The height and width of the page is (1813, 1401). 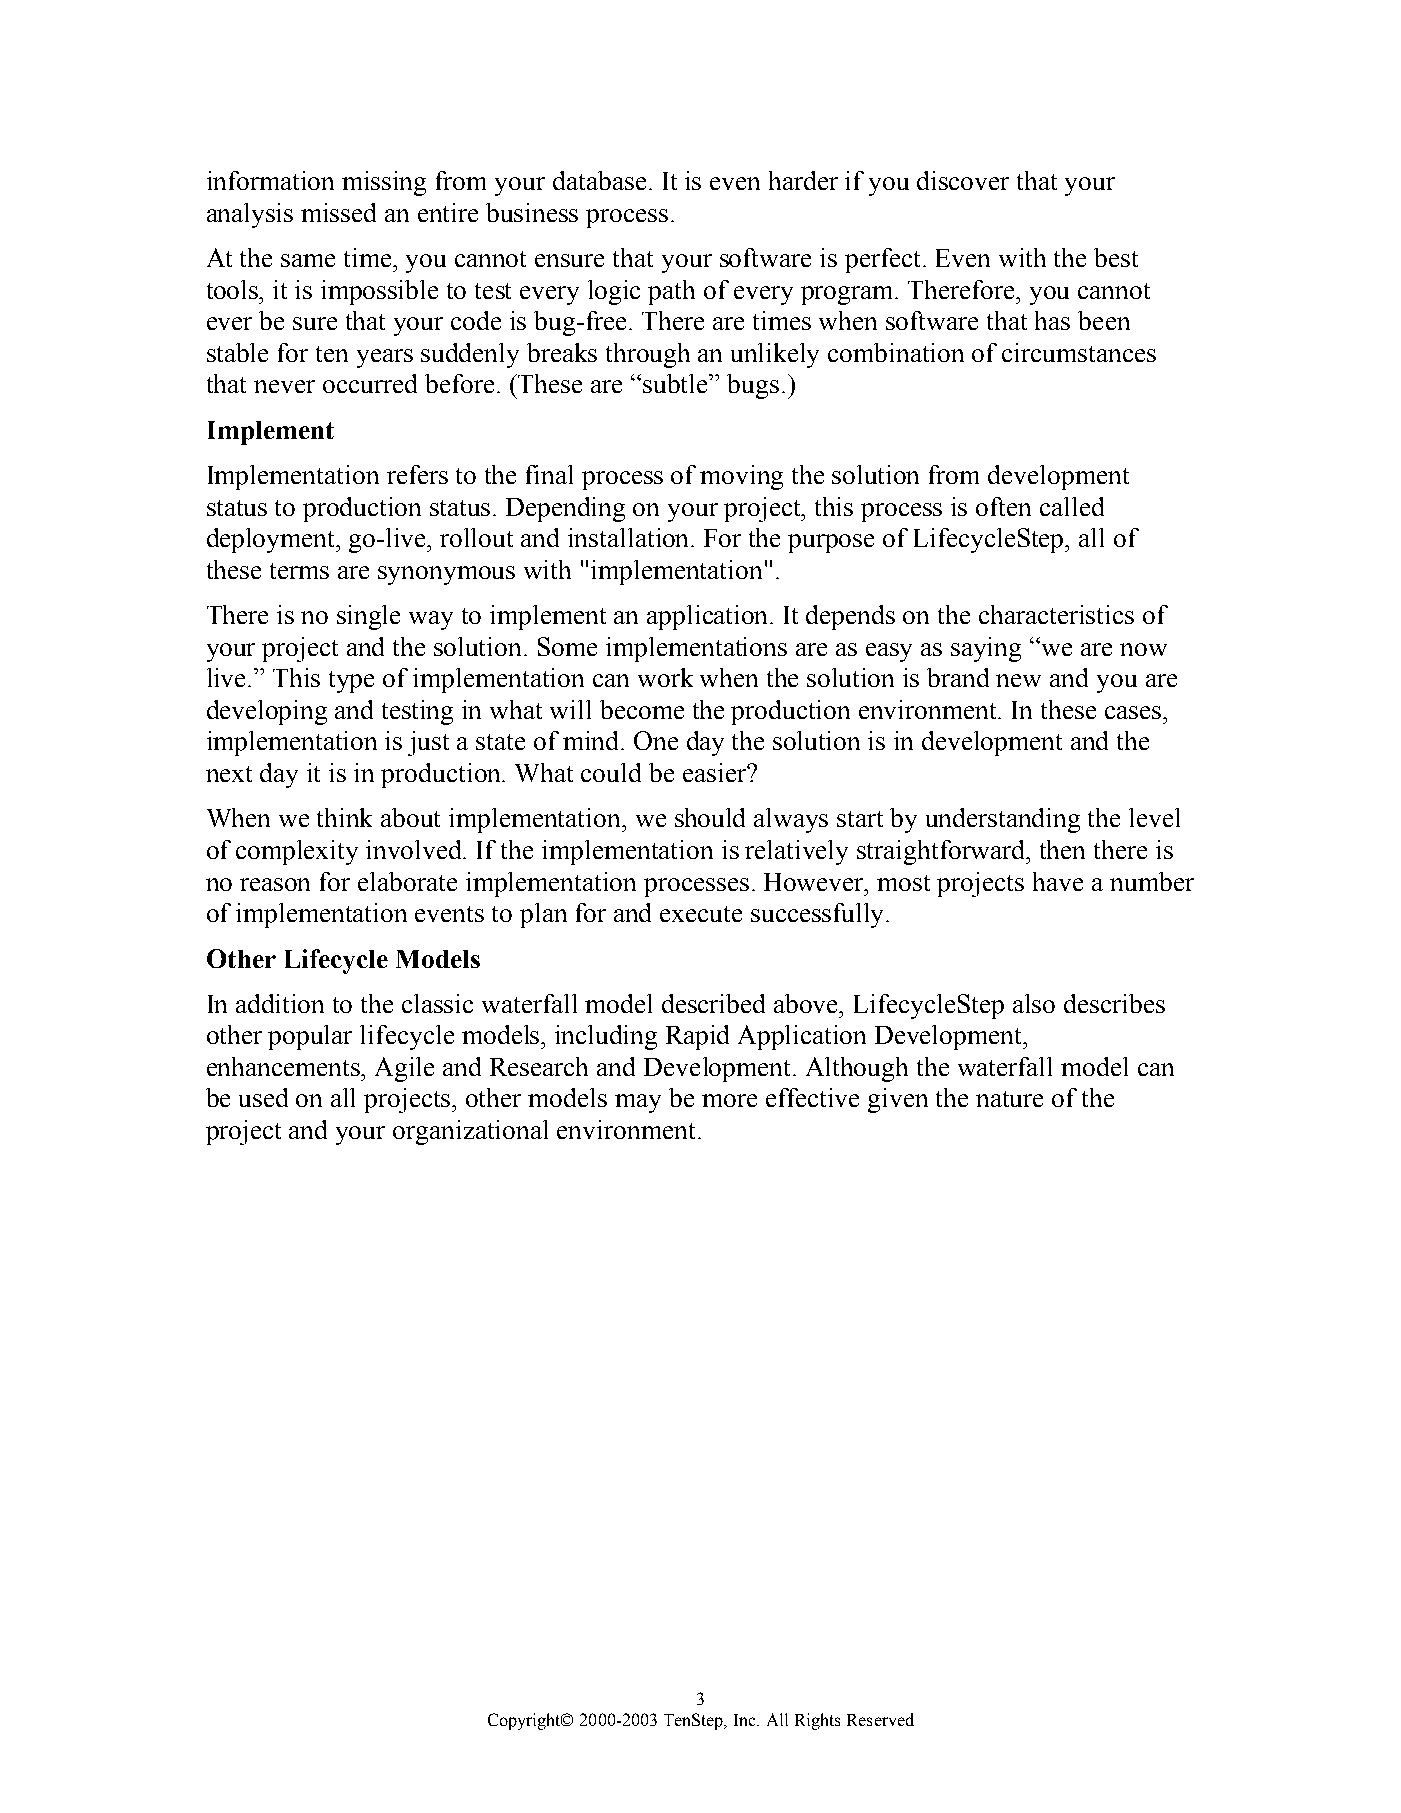 I want to click on Rights, so click(x=817, y=1721).
